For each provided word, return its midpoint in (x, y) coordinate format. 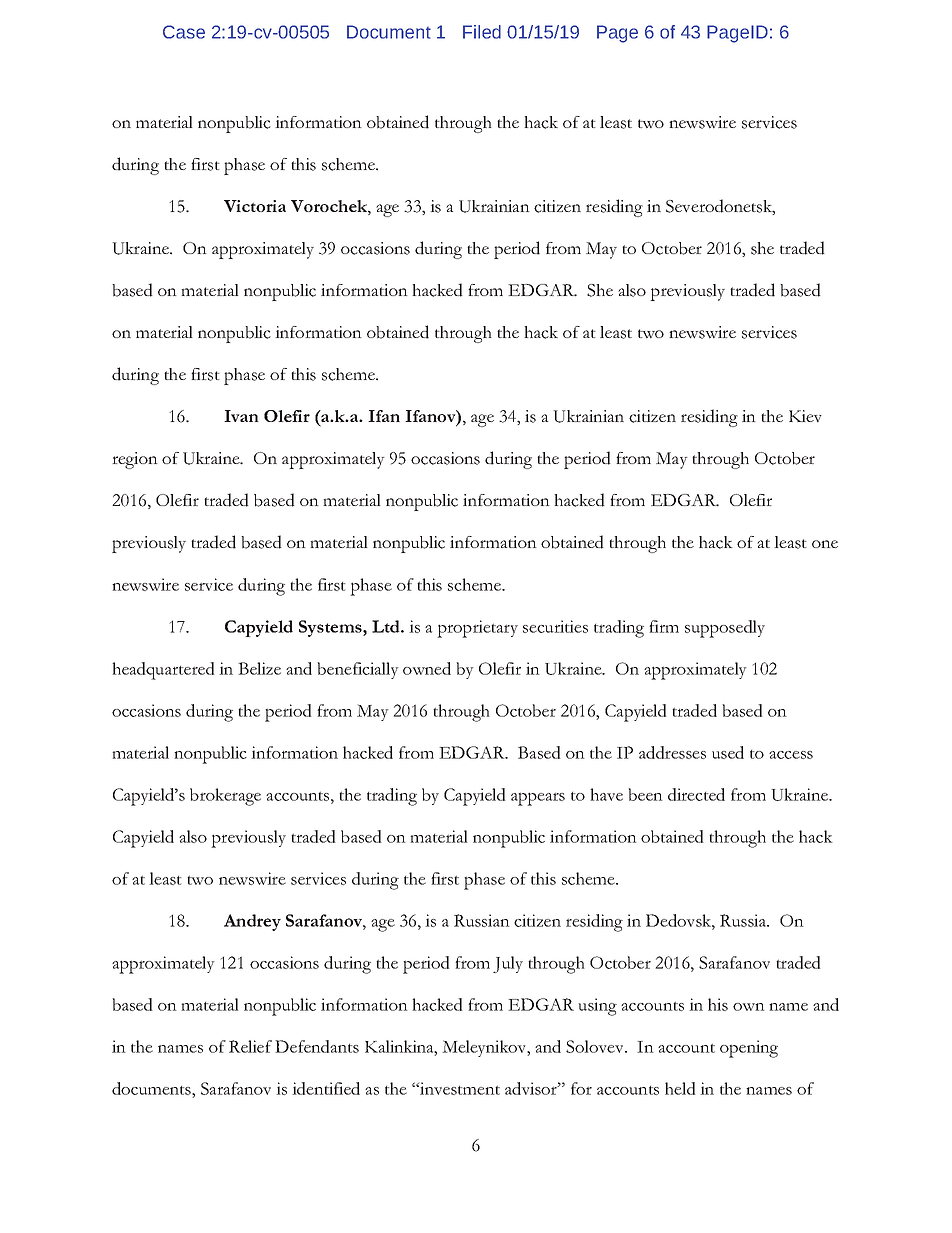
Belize (259, 668)
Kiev (805, 416)
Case (184, 32)
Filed (482, 32)
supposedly (725, 629)
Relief (250, 1046)
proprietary (477, 629)
